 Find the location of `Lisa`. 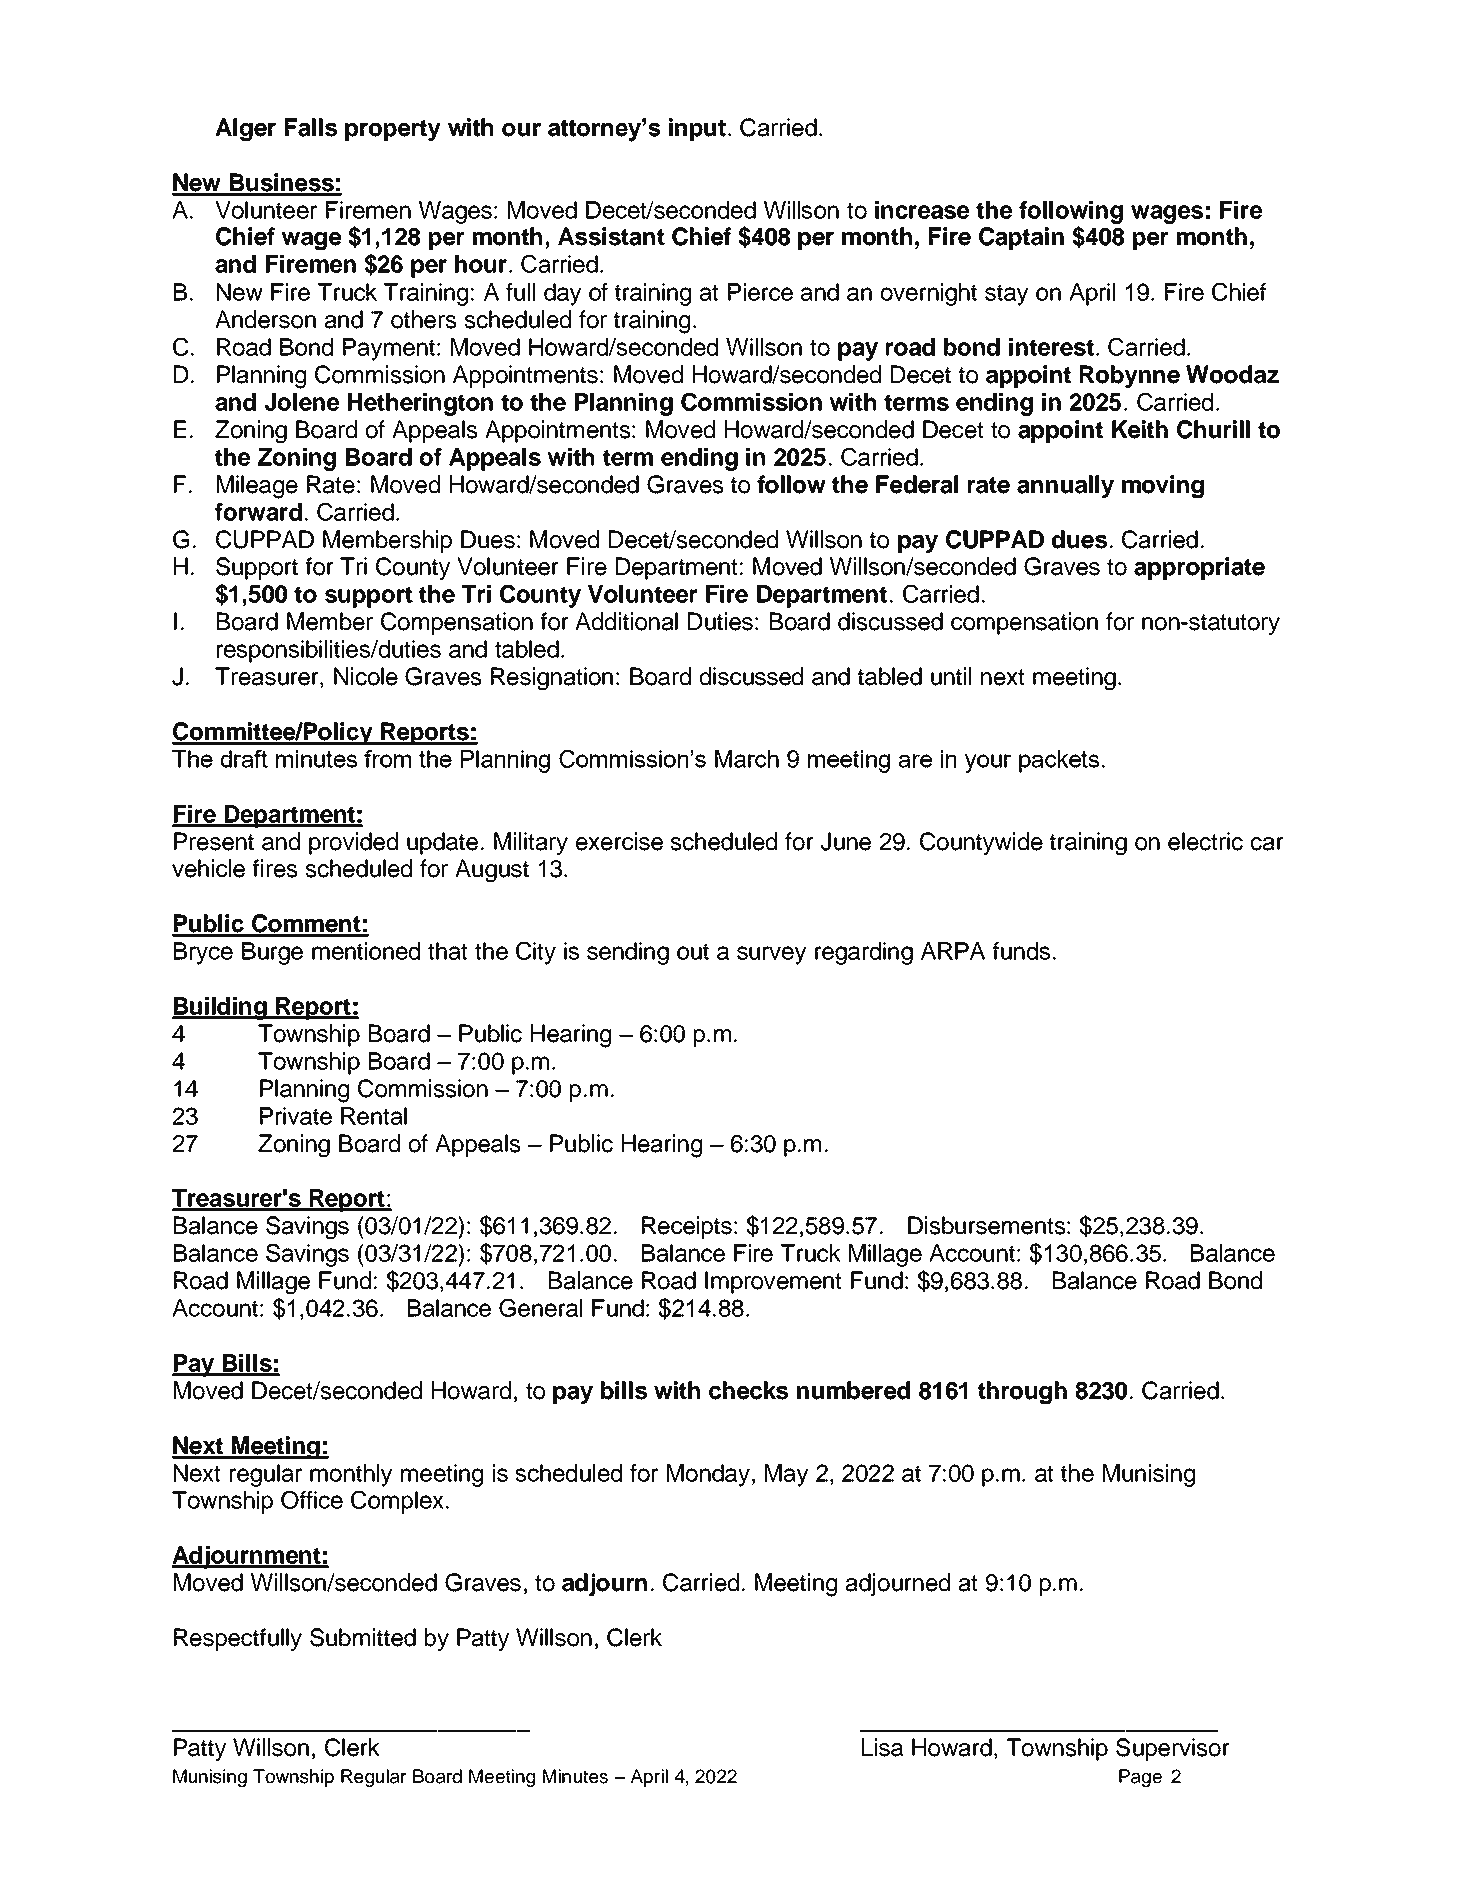

Lisa is located at coordinates (882, 1747).
